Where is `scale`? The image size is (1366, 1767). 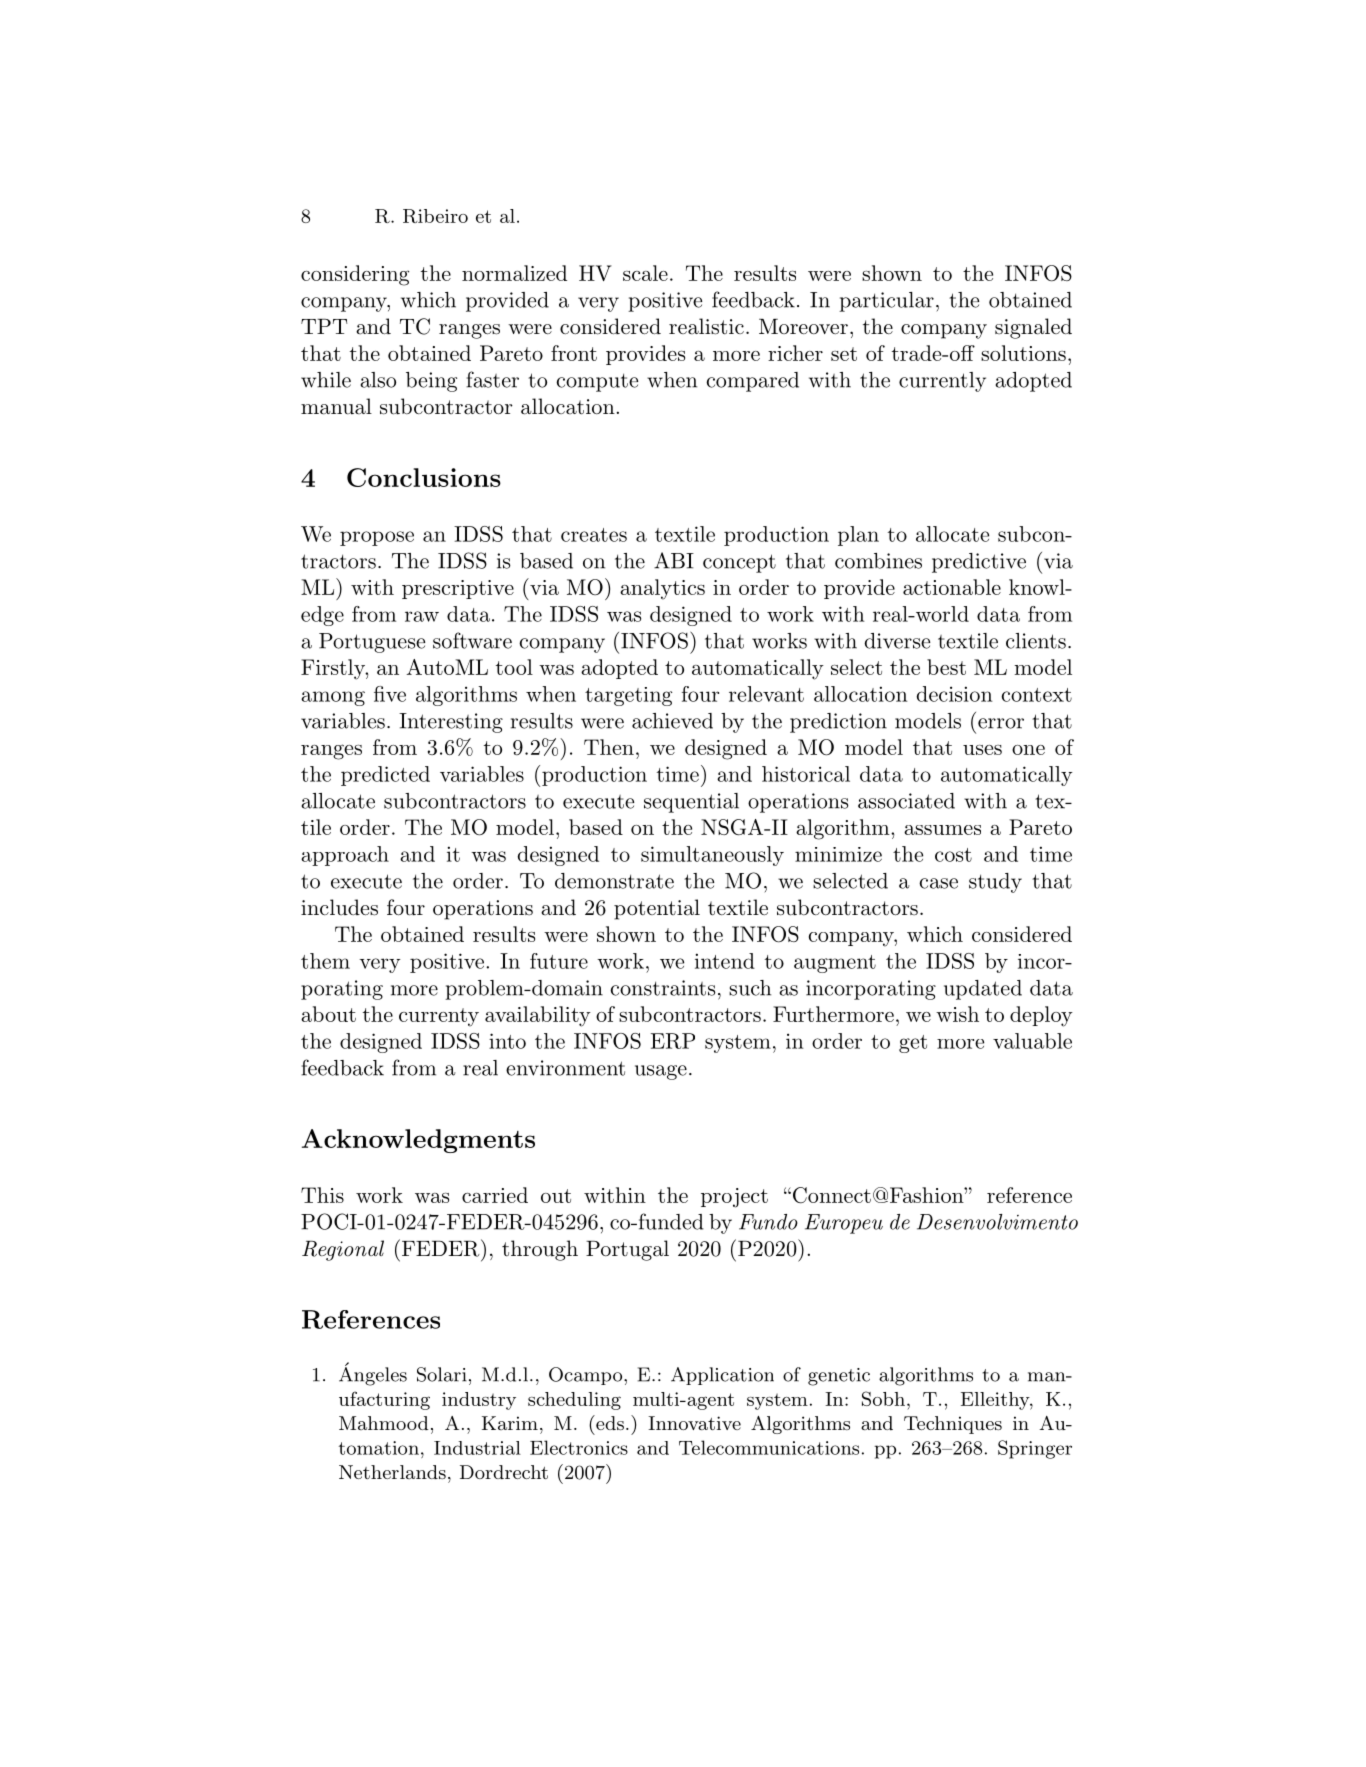
scale is located at coordinates (645, 273).
